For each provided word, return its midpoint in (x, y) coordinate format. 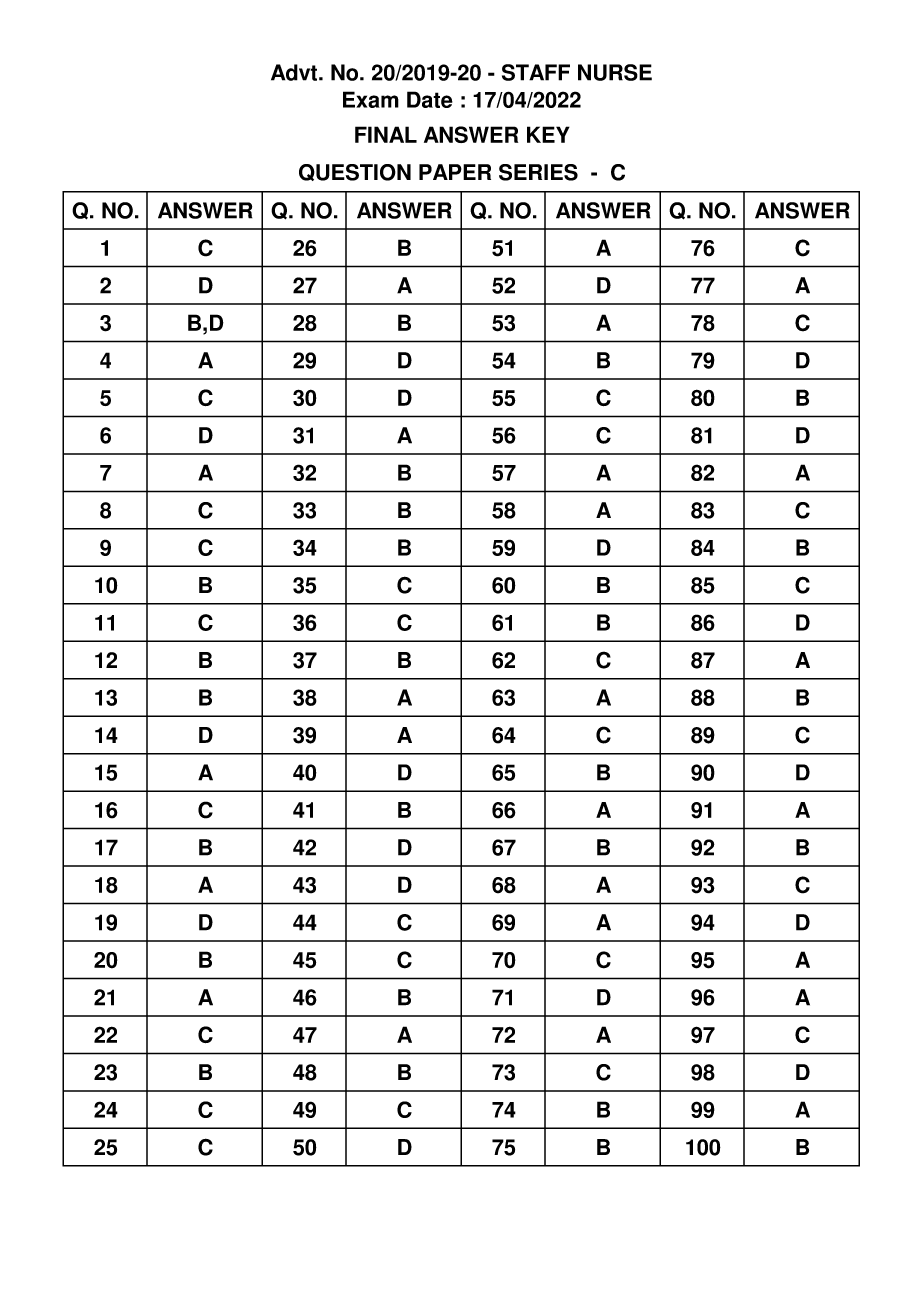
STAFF (536, 72)
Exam (371, 99)
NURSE (615, 72)
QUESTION (355, 172)
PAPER (455, 172)
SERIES (538, 172)
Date (430, 99)
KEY (548, 134)
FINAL (386, 134)
